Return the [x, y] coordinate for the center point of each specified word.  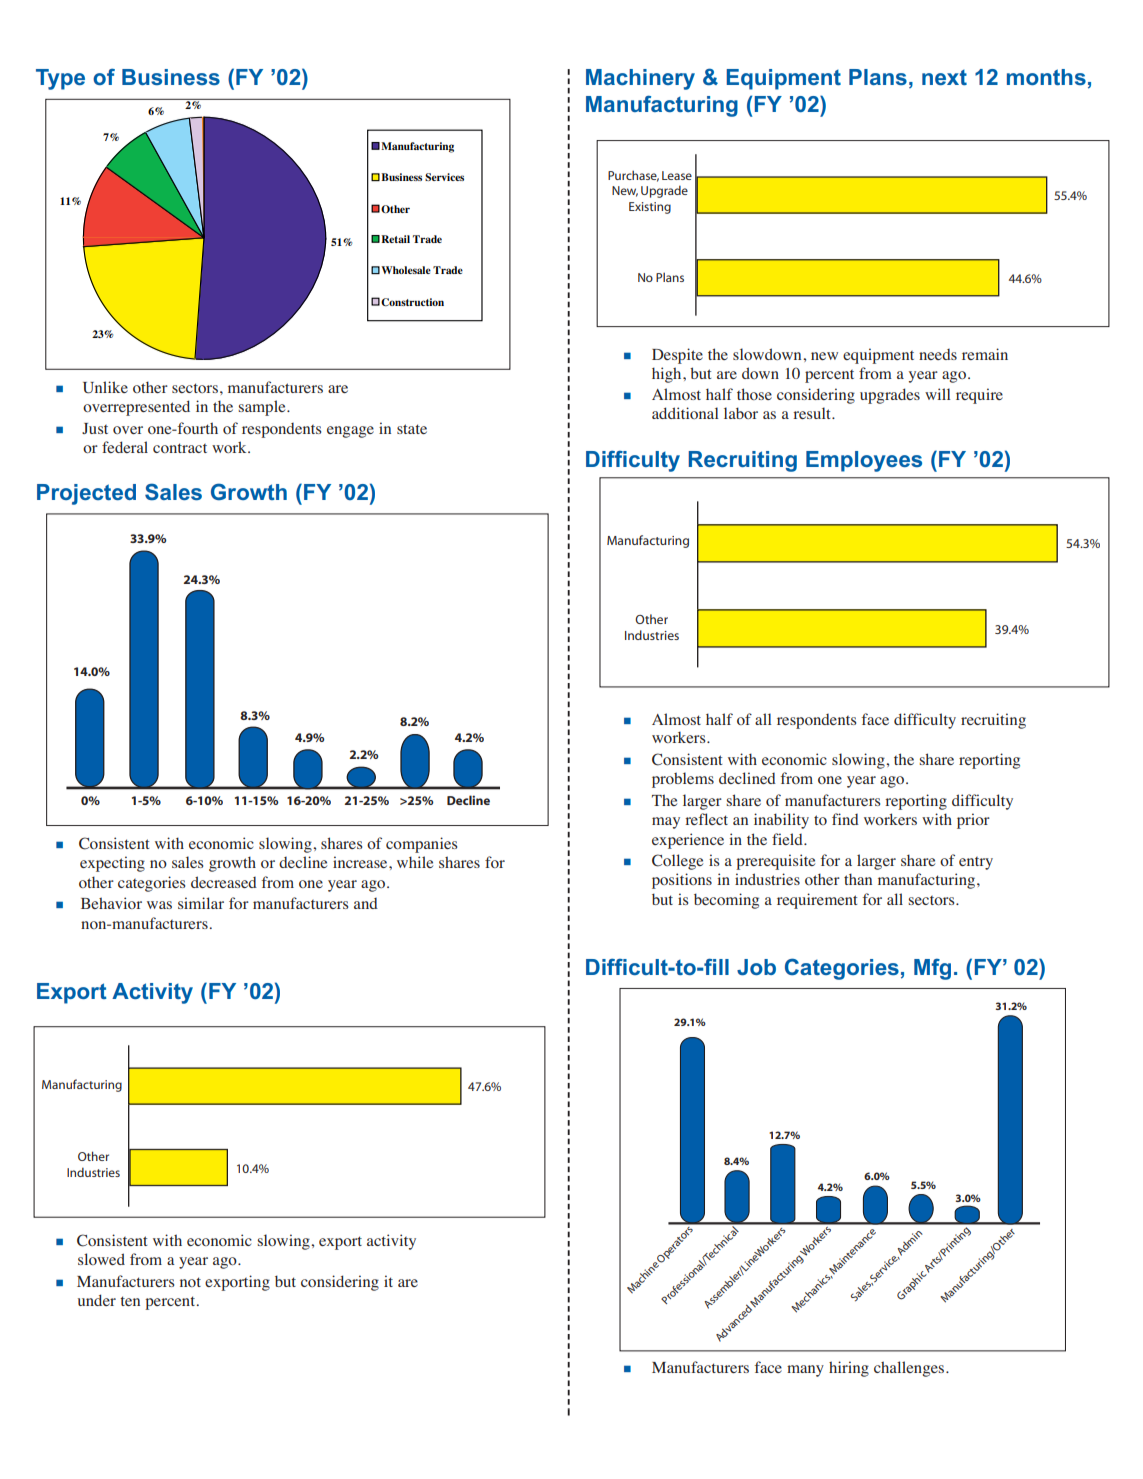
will [938, 394]
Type [60, 79]
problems [683, 780]
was [159, 905]
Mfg [932, 969]
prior [973, 821]
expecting [112, 864]
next [944, 77]
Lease [677, 175]
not [190, 1282]
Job [756, 967]
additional [685, 413]
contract [180, 448]
